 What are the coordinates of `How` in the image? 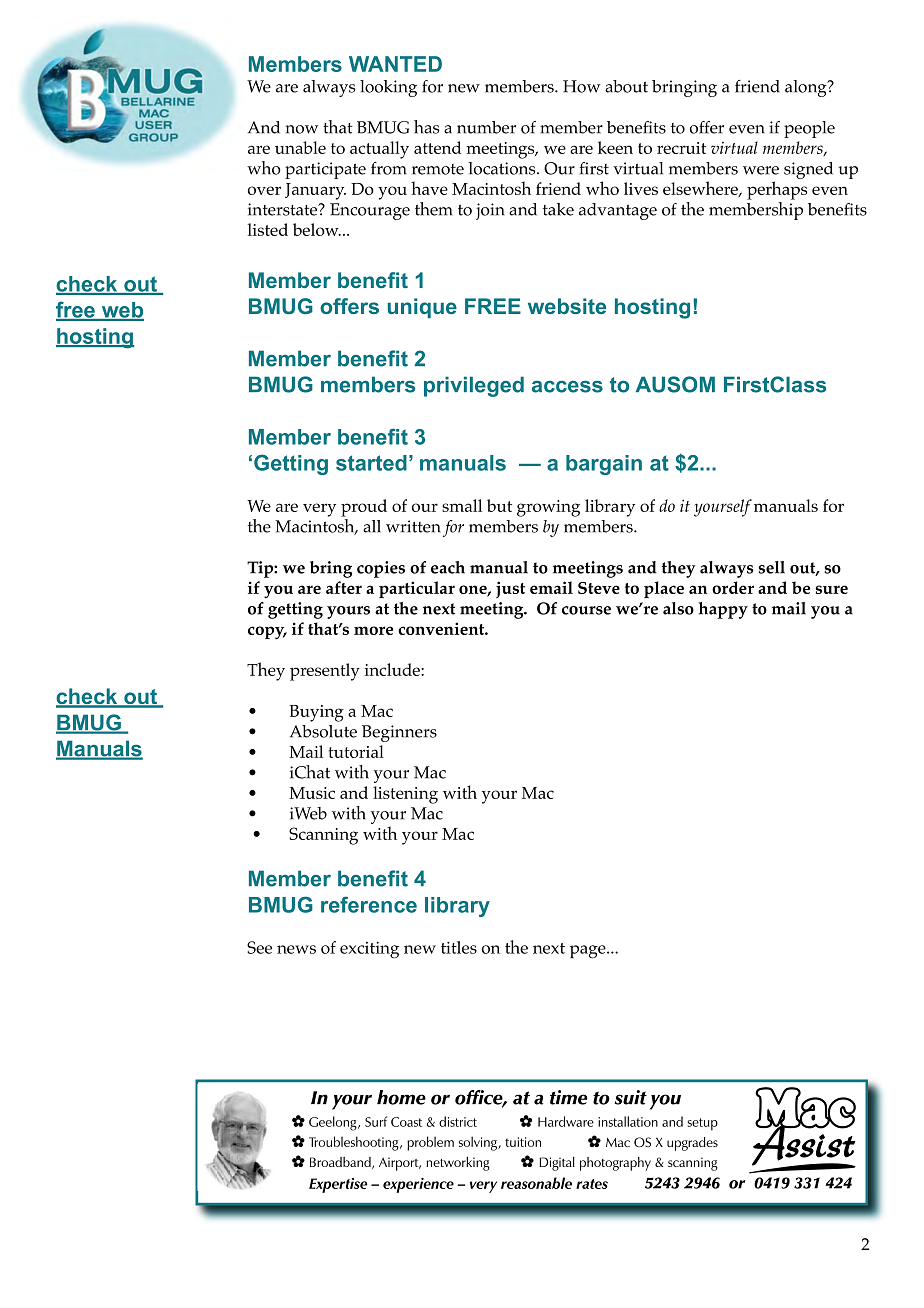 It's located at (581, 86).
